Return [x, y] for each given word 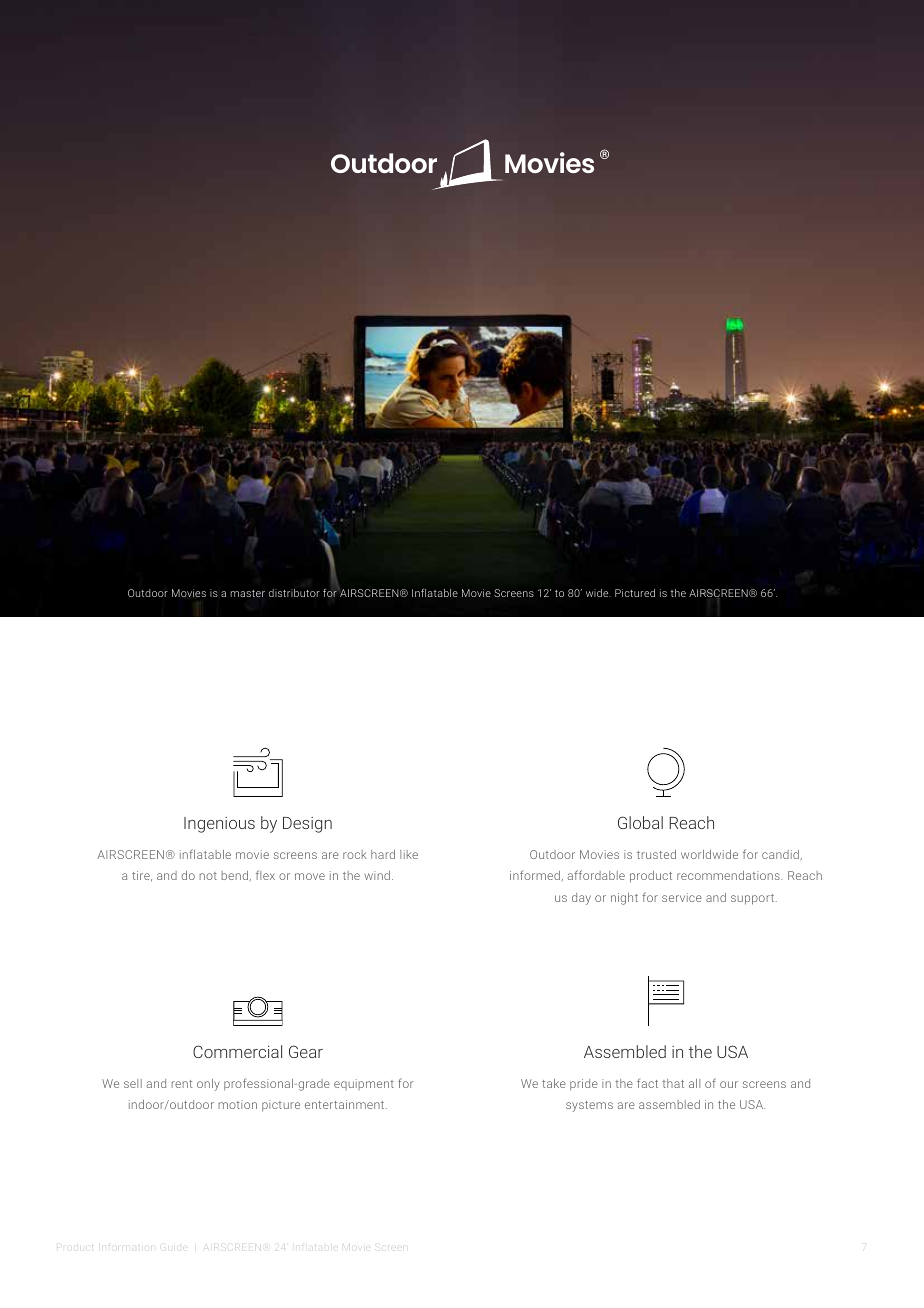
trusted [656, 854]
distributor [294, 593]
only [208, 1085]
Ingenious [219, 825]
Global [640, 822]
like [409, 854]
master [248, 593]
